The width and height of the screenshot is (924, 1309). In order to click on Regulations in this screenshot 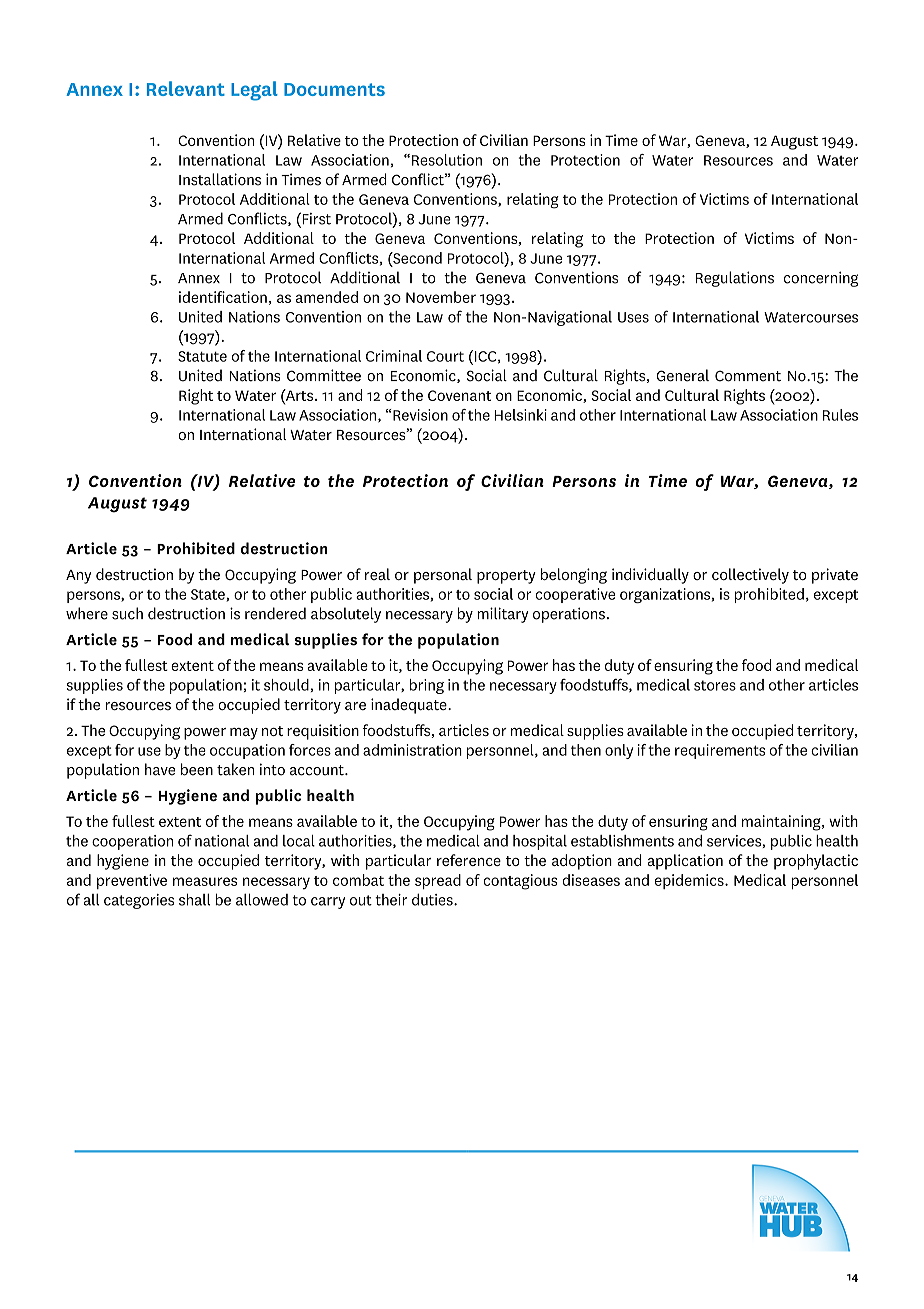, I will do `click(735, 279)`.
